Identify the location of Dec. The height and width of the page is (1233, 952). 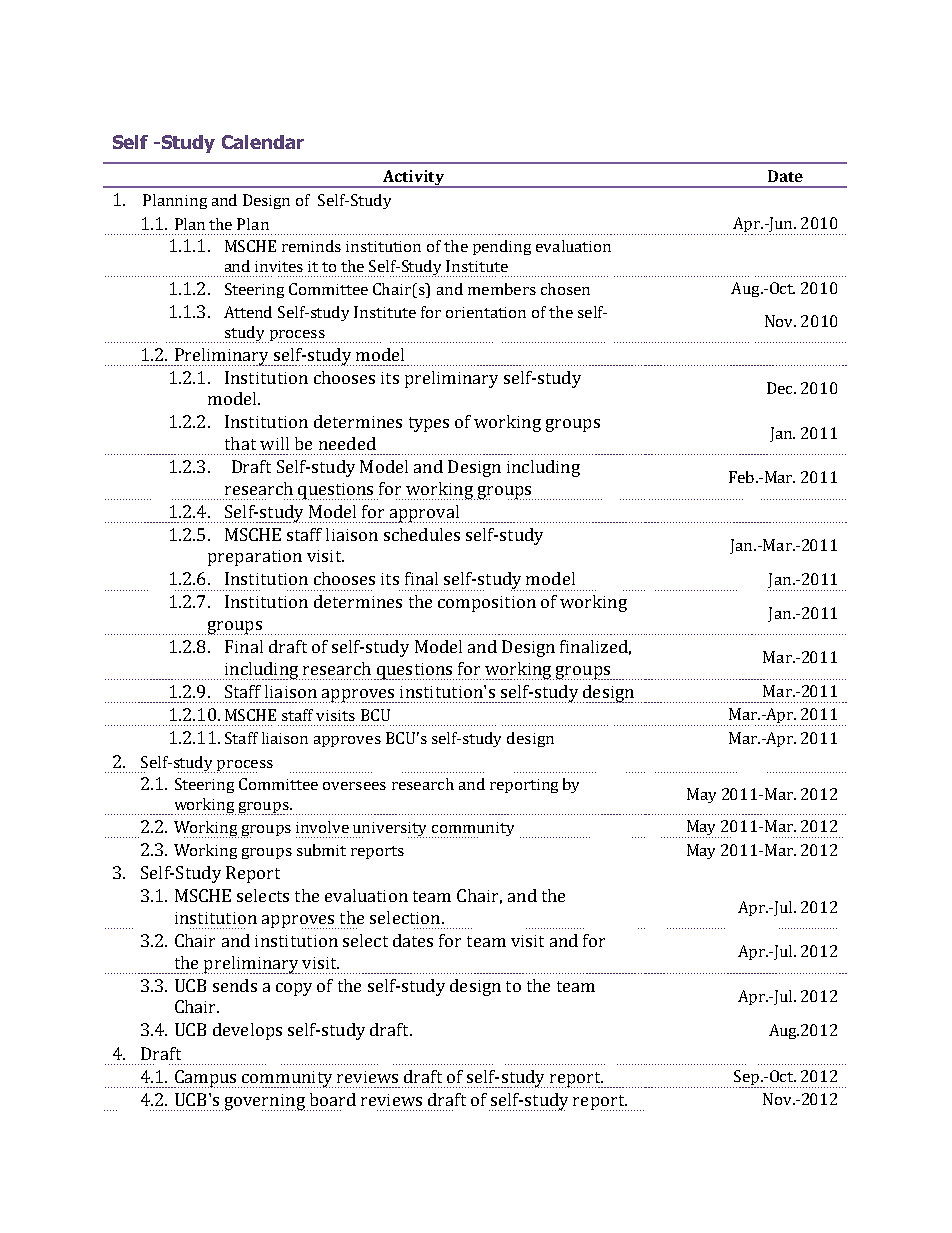
(781, 388).
